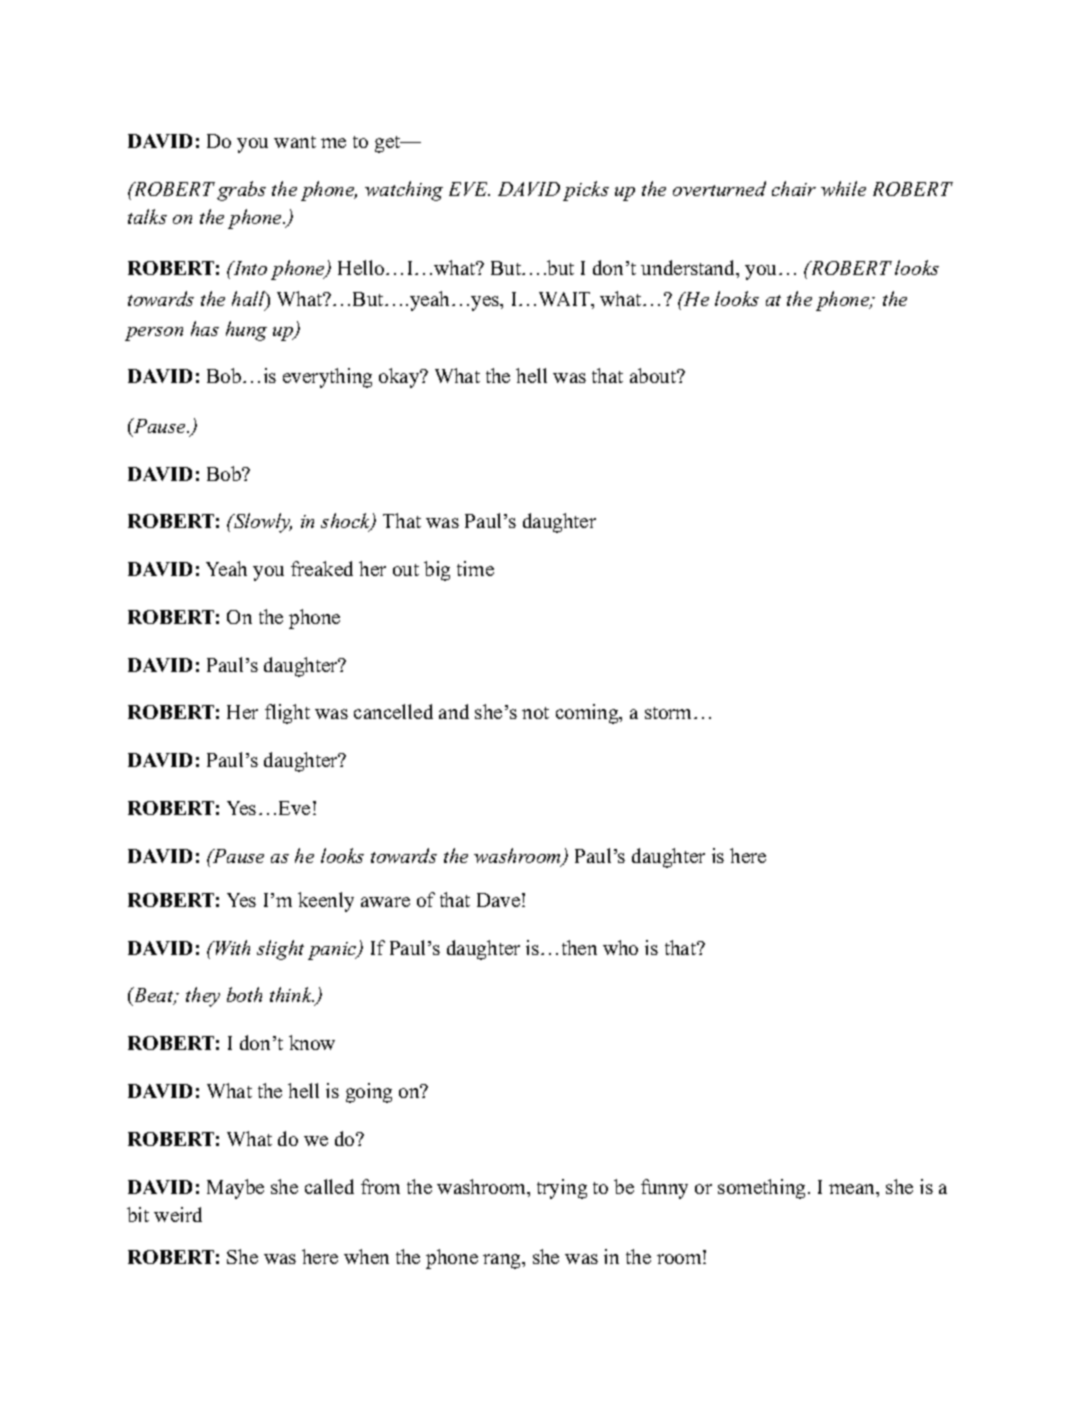 This screenshot has height=1401, width=1082. What do you see at coordinates (235, 1189) in the screenshot?
I see `Maybe` at bounding box center [235, 1189].
